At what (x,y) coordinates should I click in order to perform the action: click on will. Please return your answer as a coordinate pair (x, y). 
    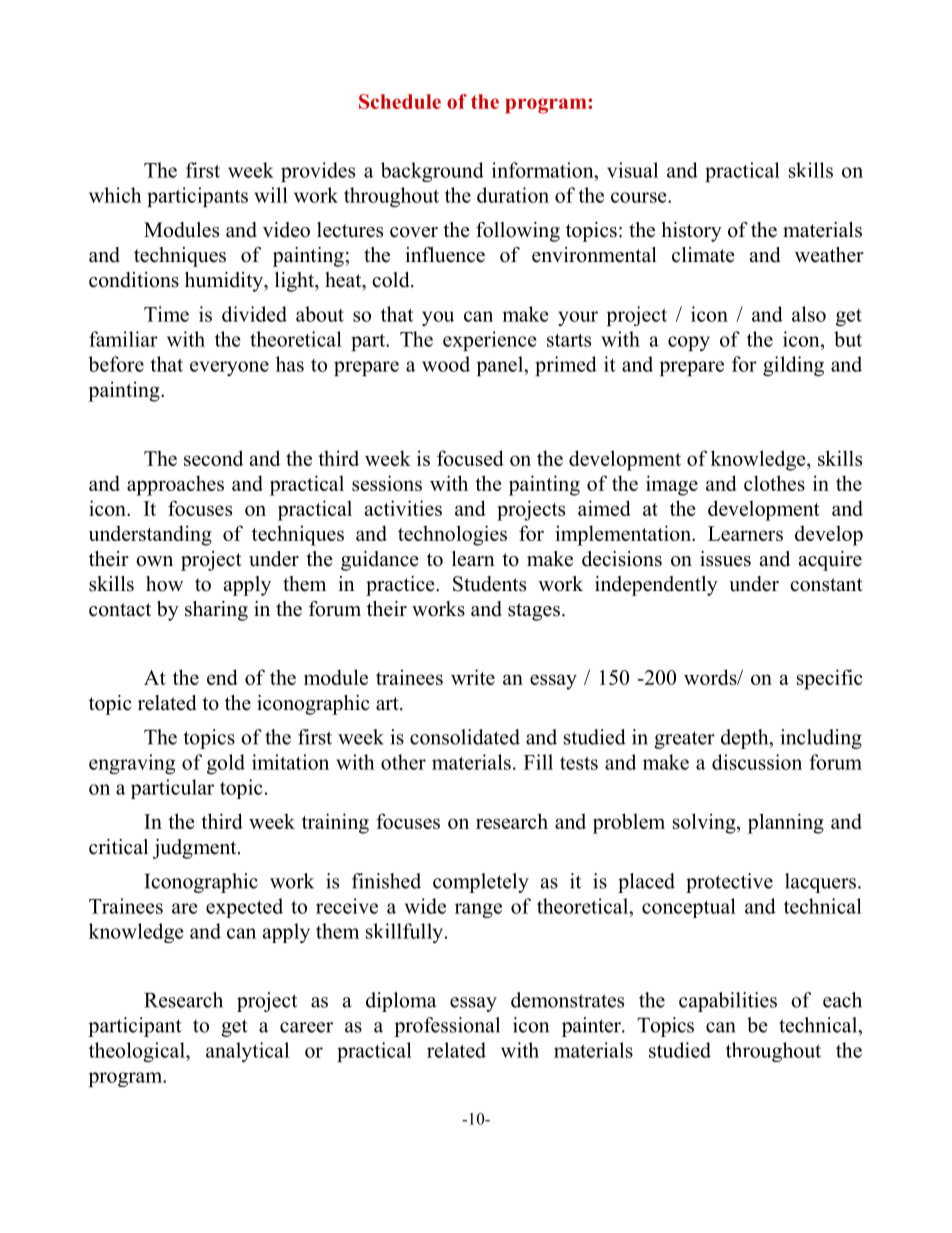
    Looking at the image, I should click on (271, 195).
